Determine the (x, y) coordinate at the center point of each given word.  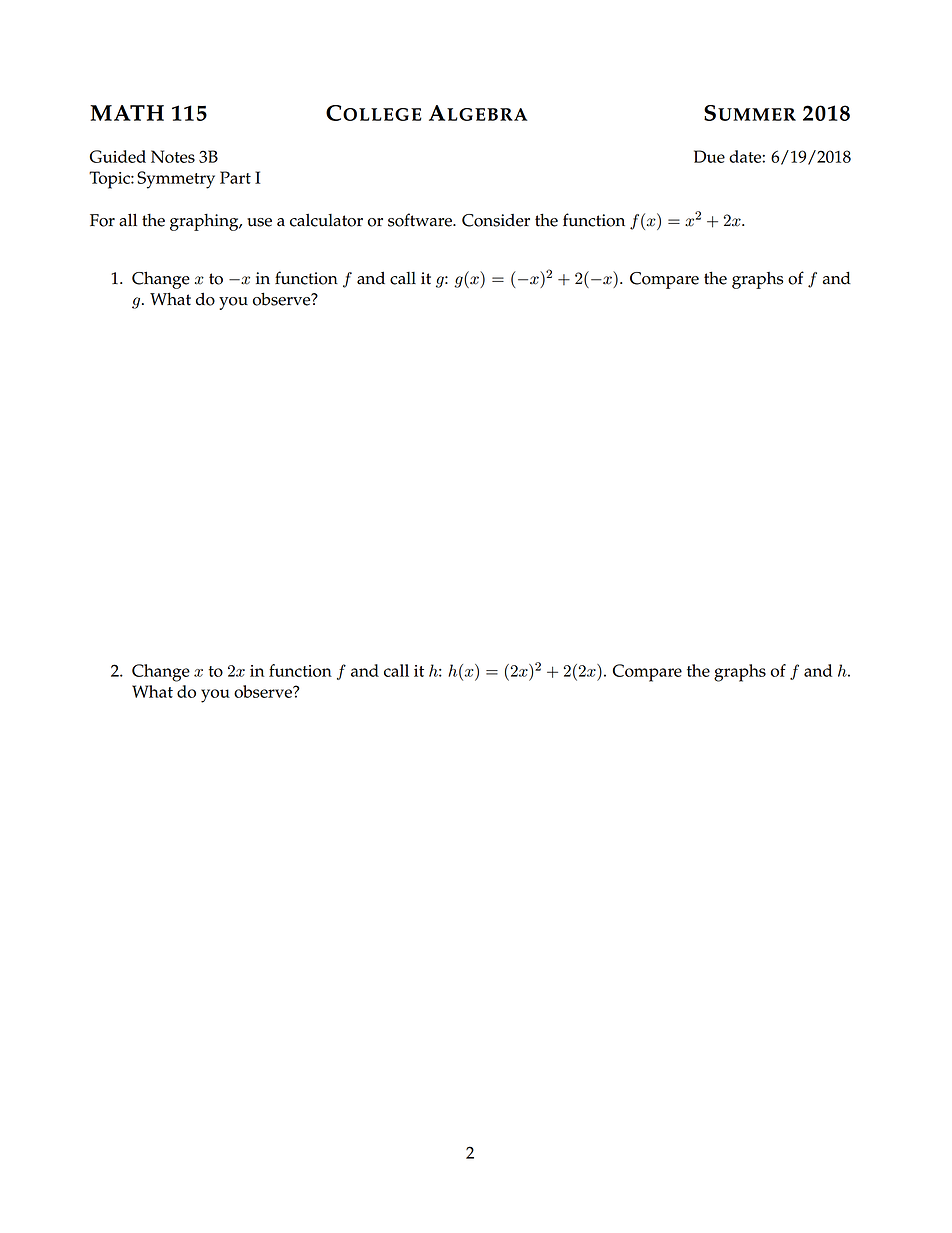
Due (709, 156)
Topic (110, 180)
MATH (127, 113)
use (259, 222)
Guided (118, 156)
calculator (326, 220)
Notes (173, 156)
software (421, 220)
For (102, 220)
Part (235, 177)
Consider (496, 220)
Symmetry (176, 180)
